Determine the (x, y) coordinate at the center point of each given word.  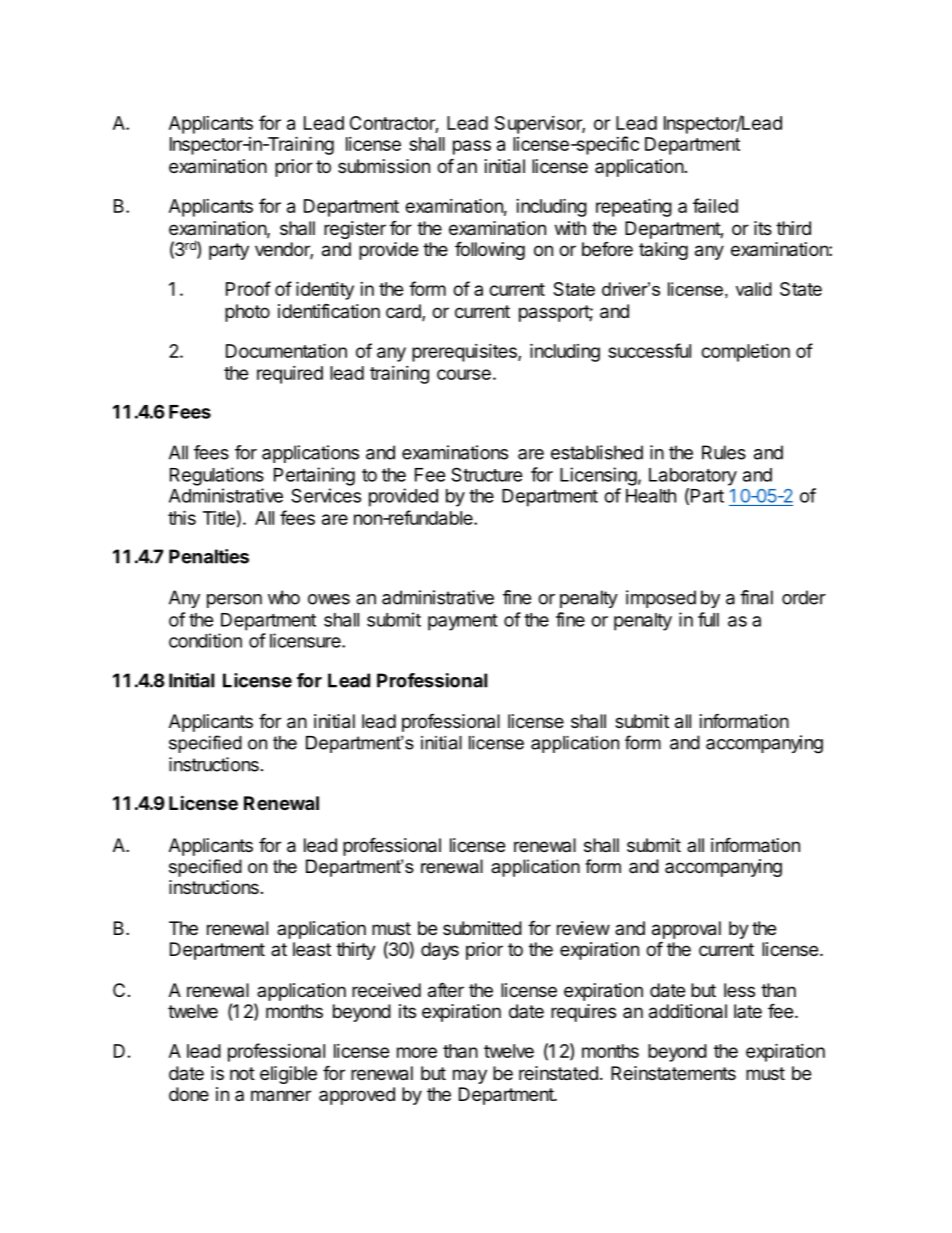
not (242, 1073)
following (490, 250)
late (748, 1011)
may (470, 1076)
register (355, 230)
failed (715, 205)
